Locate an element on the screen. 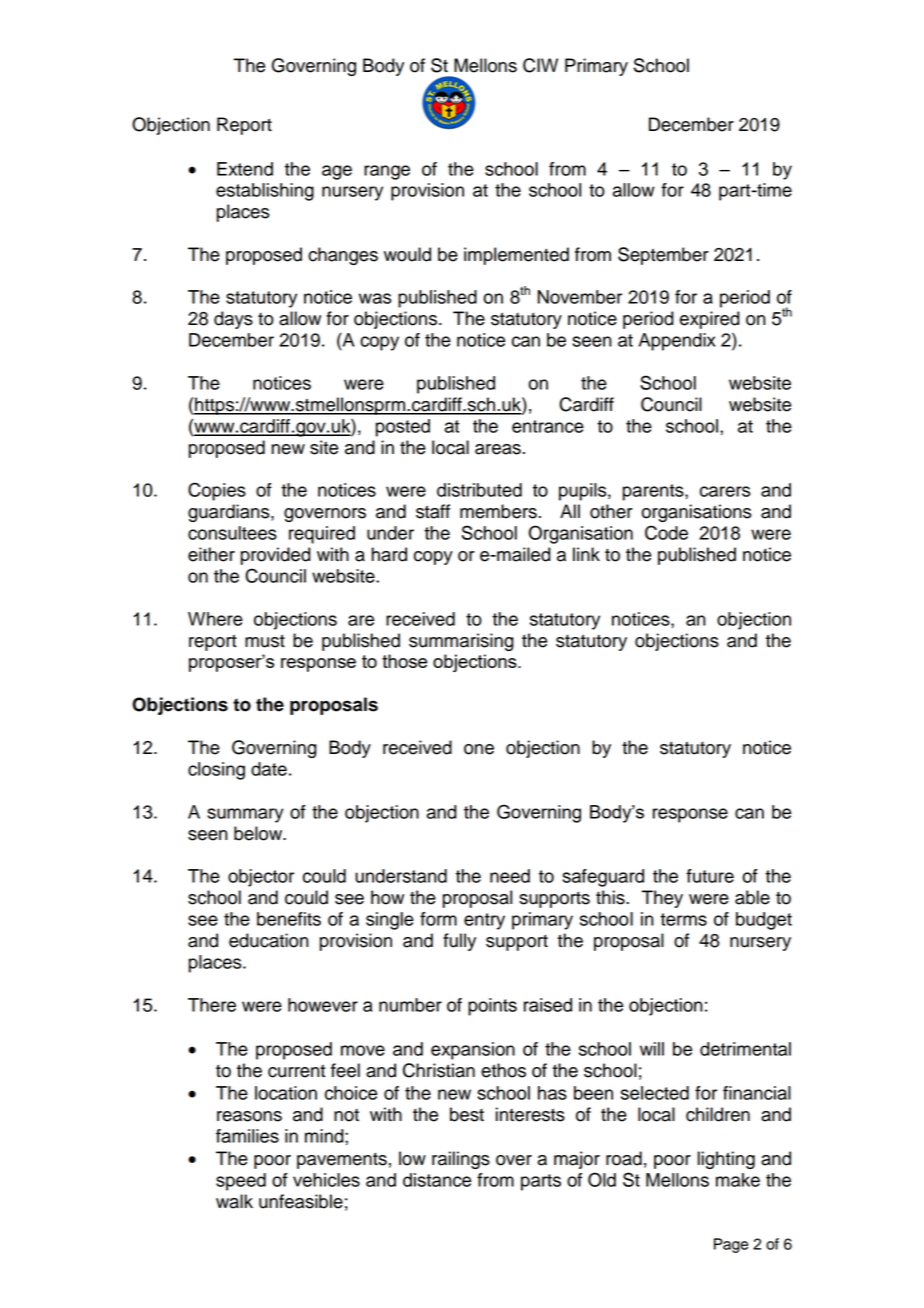 This screenshot has width=924, height=1308. Page is located at coordinates (731, 1245).
